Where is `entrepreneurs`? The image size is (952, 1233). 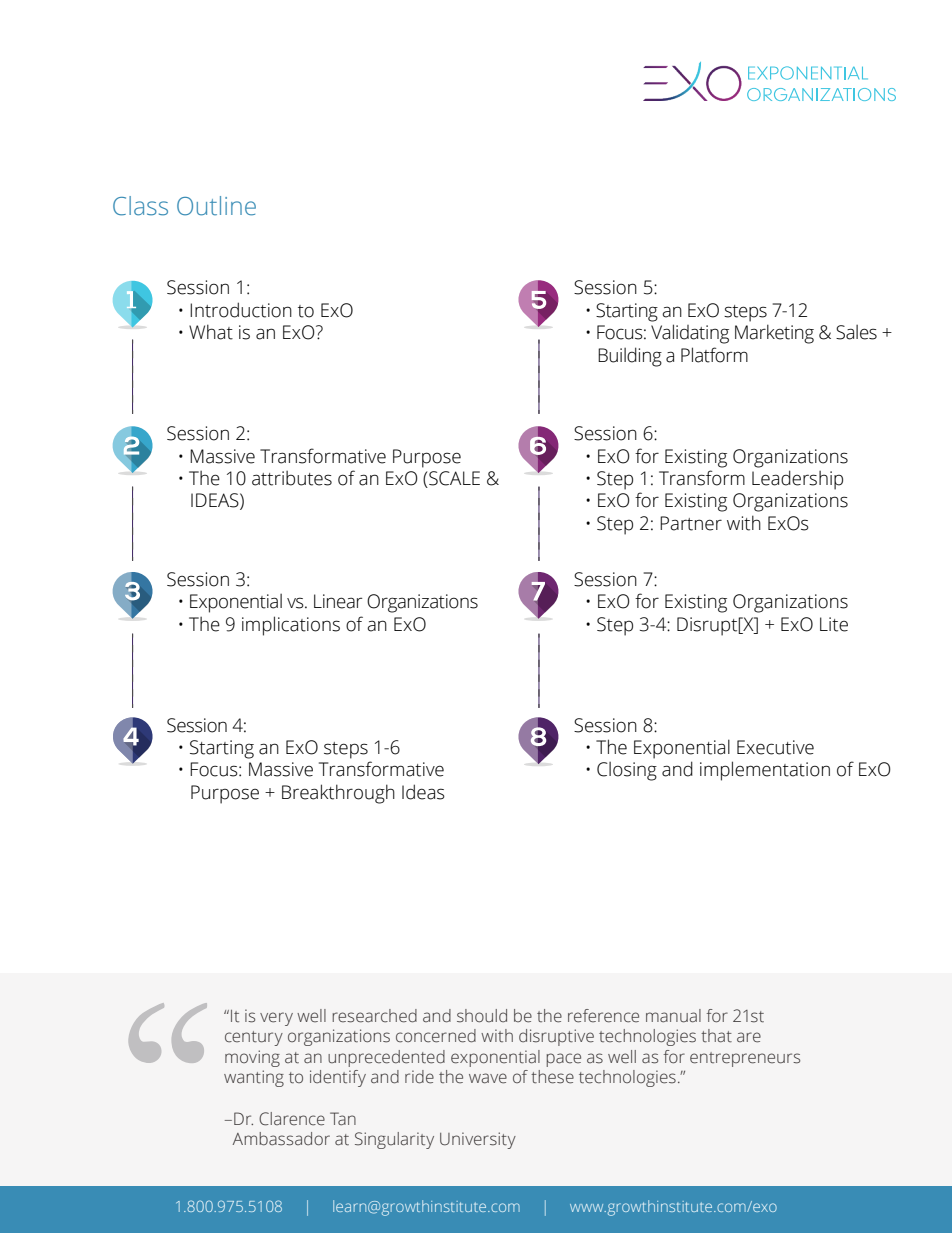
entrepreneurs is located at coordinates (745, 1059).
